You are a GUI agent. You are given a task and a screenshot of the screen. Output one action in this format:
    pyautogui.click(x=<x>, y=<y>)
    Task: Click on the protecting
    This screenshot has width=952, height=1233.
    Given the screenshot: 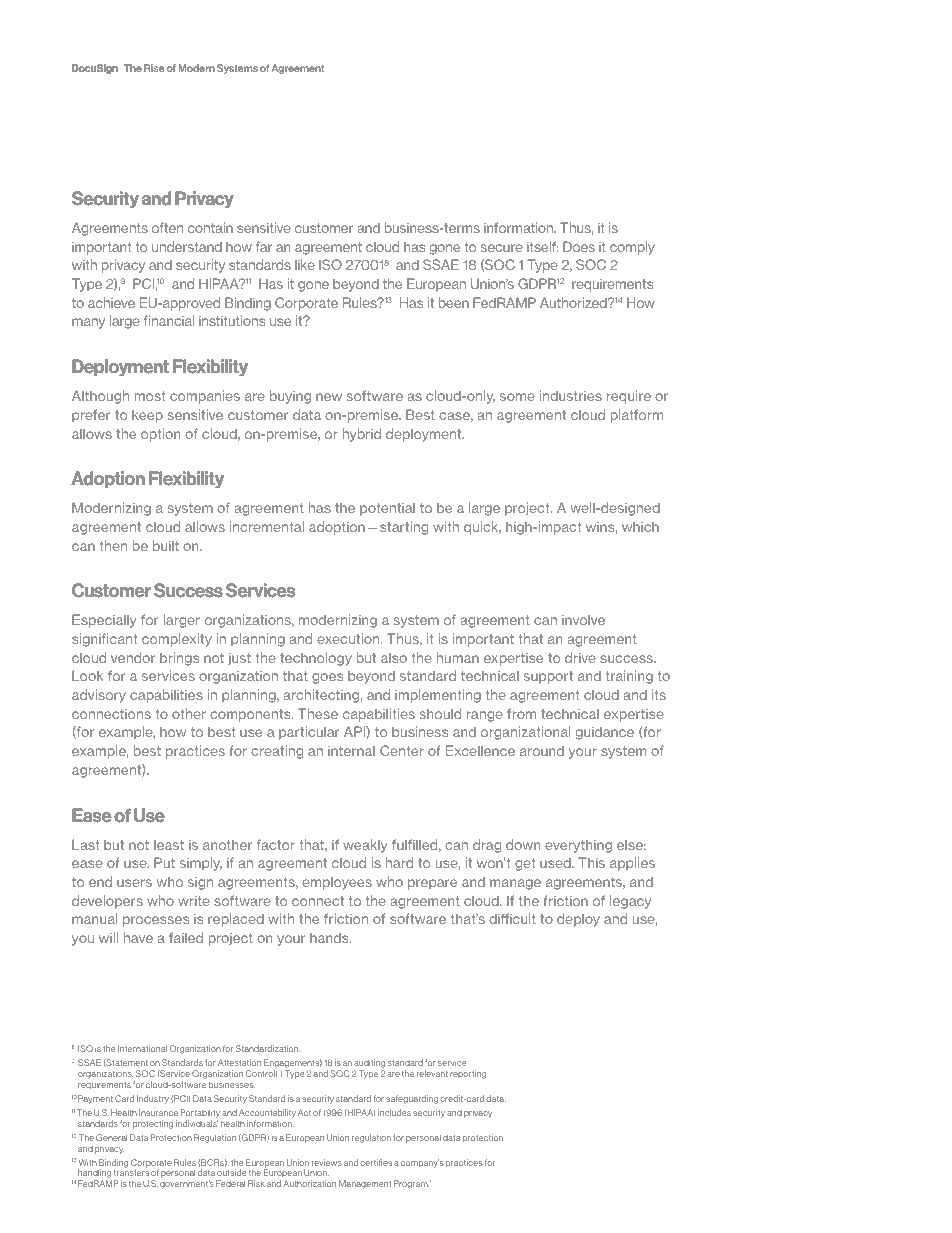 What is the action you would take?
    pyautogui.click(x=153, y=1124)
